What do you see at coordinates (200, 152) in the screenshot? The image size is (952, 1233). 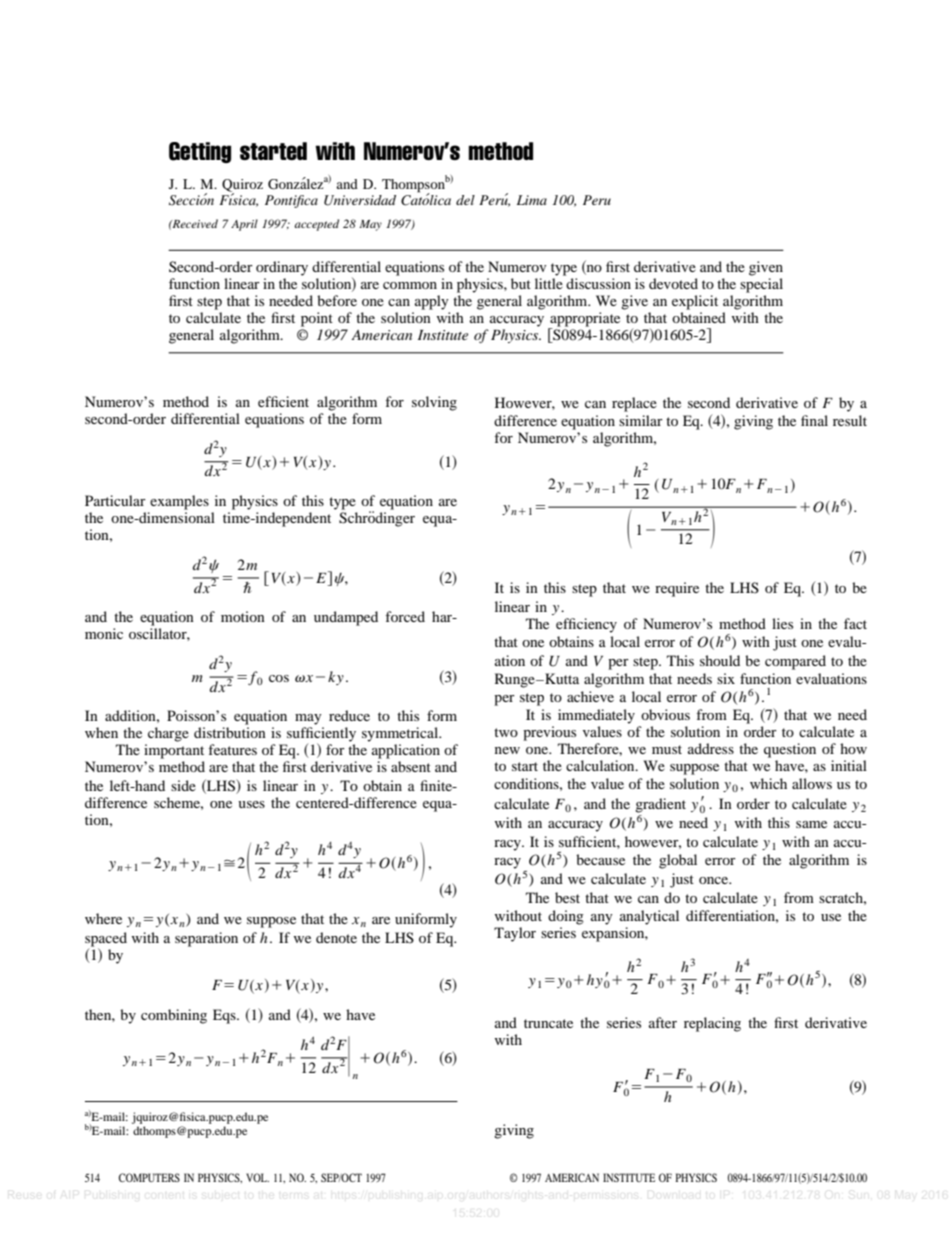 I see `Getting` at bounding box center [200, 152].
